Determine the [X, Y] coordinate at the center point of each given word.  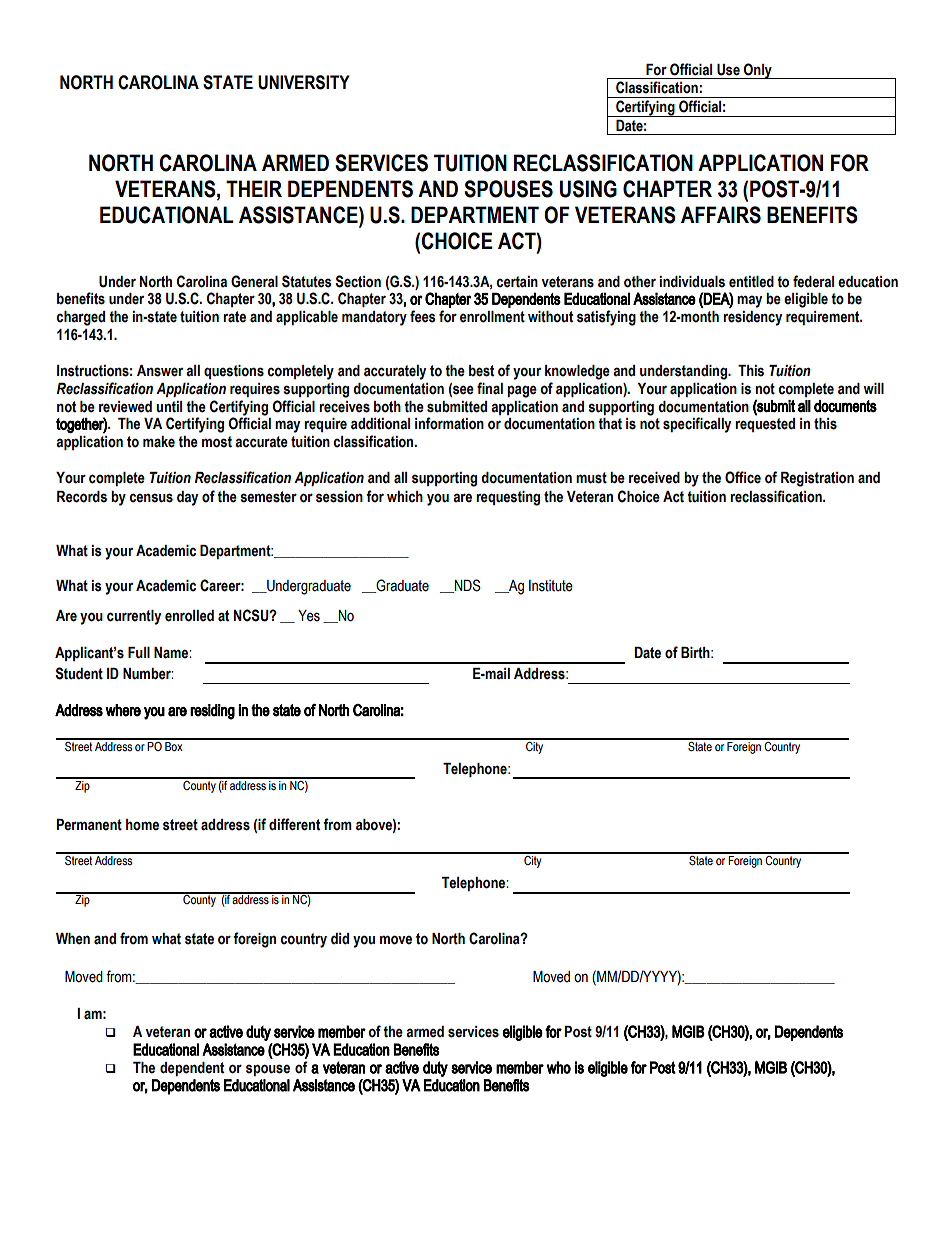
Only [758, 71]
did [340, 939]
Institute [551, 586]
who [559, 1067]
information [449, 423]
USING [588, 189]
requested [765, 425]
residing [212, 712]
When [73, 939]
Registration [817, 479]
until [169, 407]
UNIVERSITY [304, 82]
